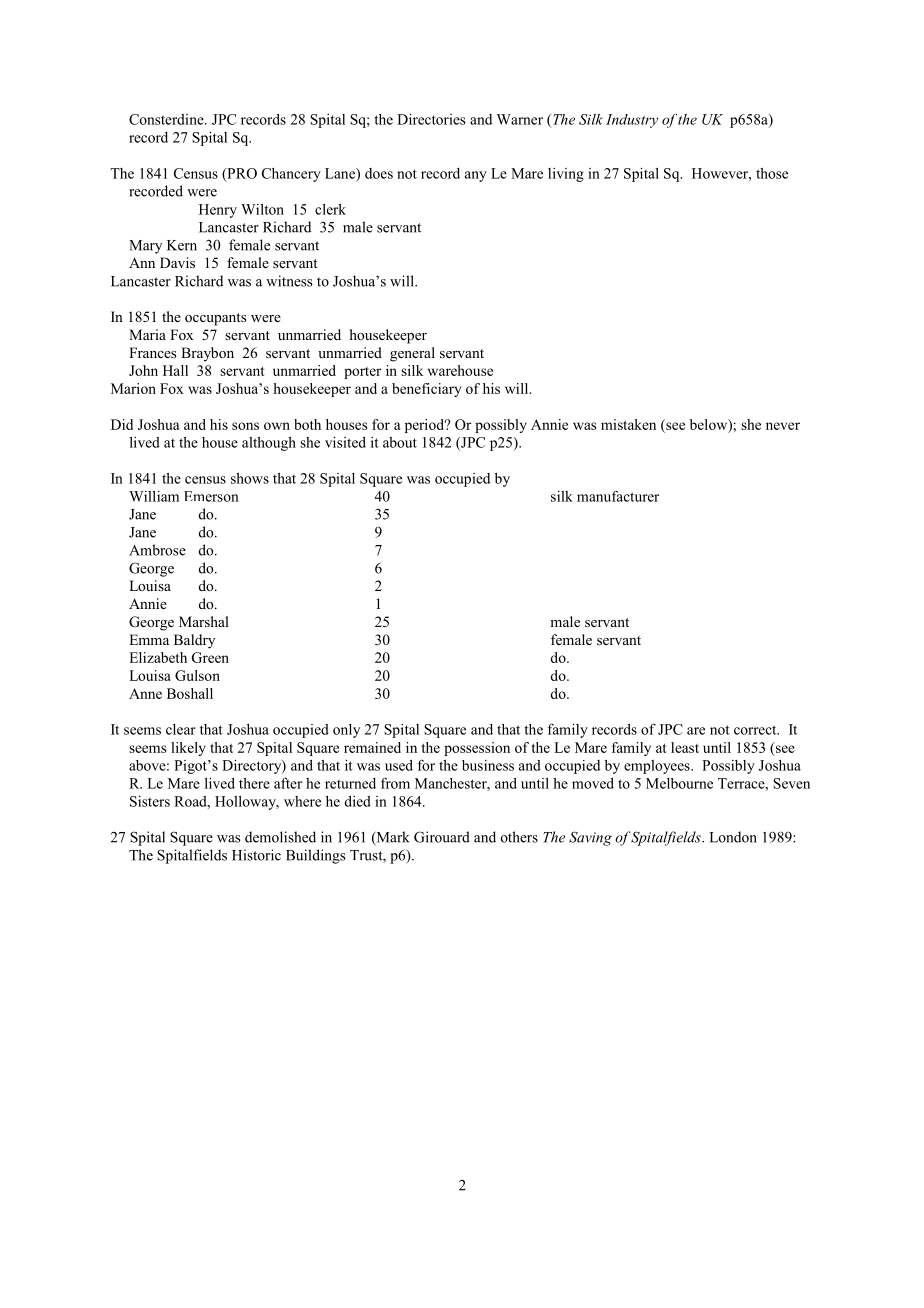 The image size is (924, 1308). What do you see at coordinates (783, 426) in the page?
I see `never` at bounding box center [783, 426].
